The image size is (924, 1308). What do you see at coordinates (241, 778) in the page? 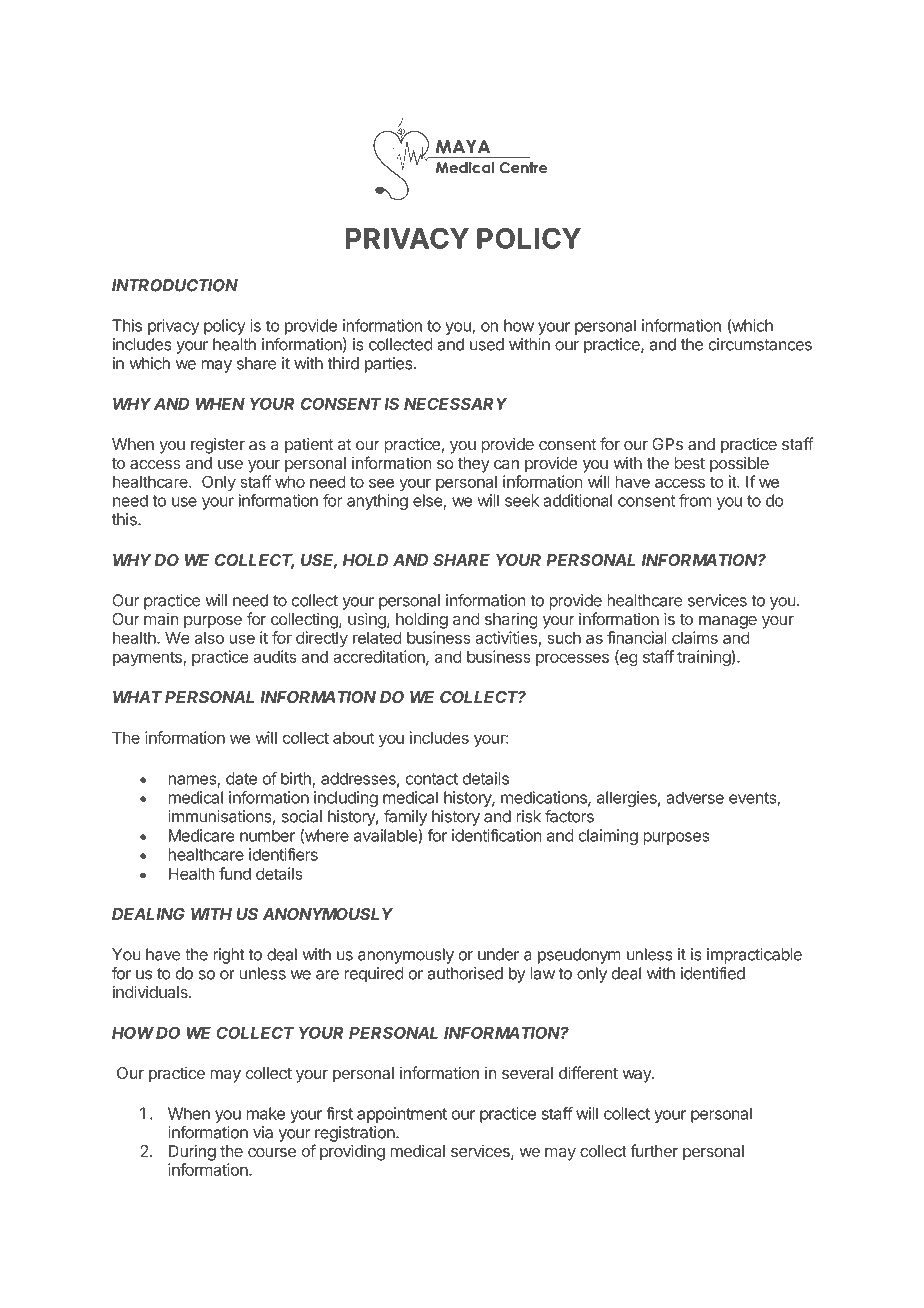
I see `date` at bounding box center [241, 778].
